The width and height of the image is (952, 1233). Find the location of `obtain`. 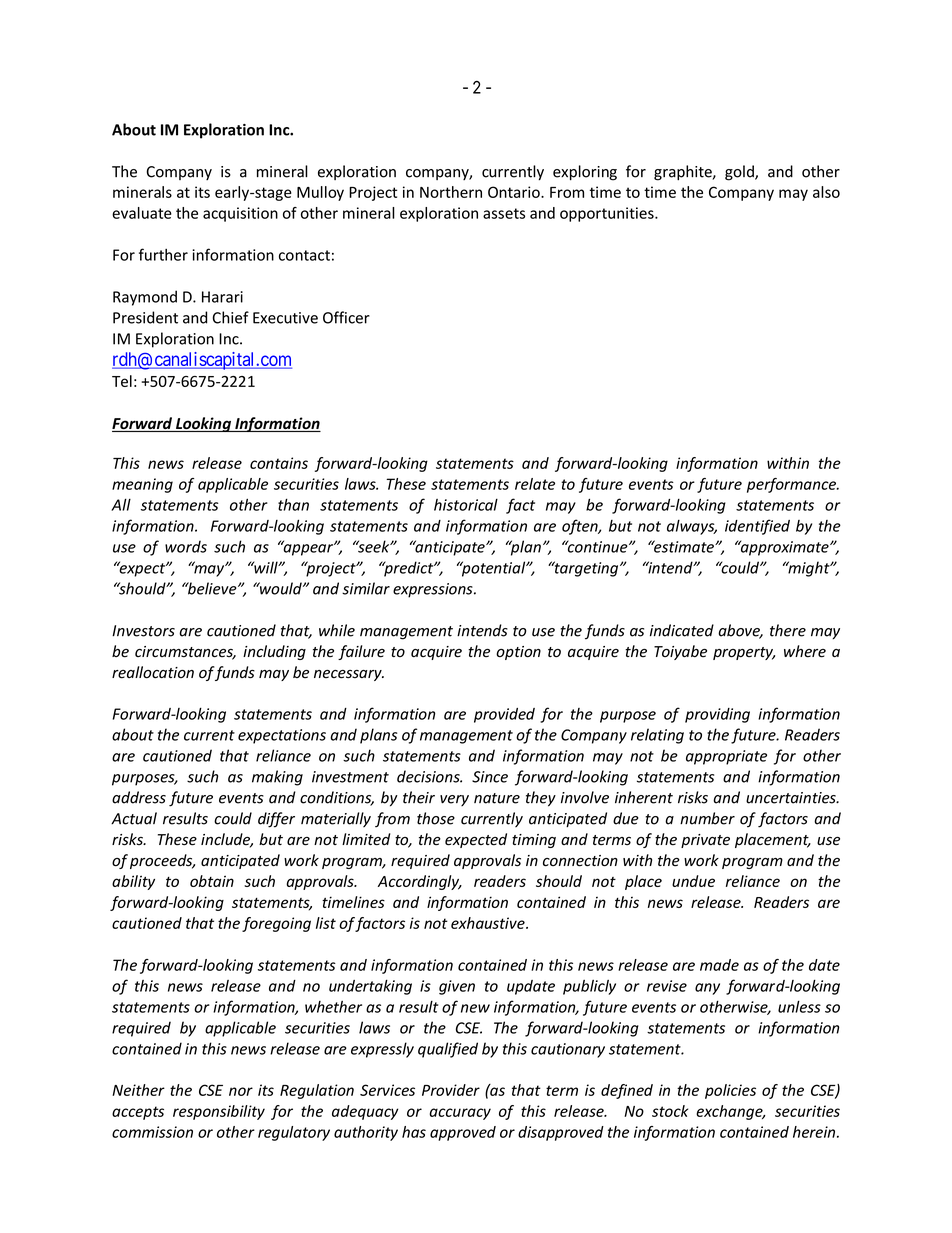

obtain is located at coordinates (212, 881).
